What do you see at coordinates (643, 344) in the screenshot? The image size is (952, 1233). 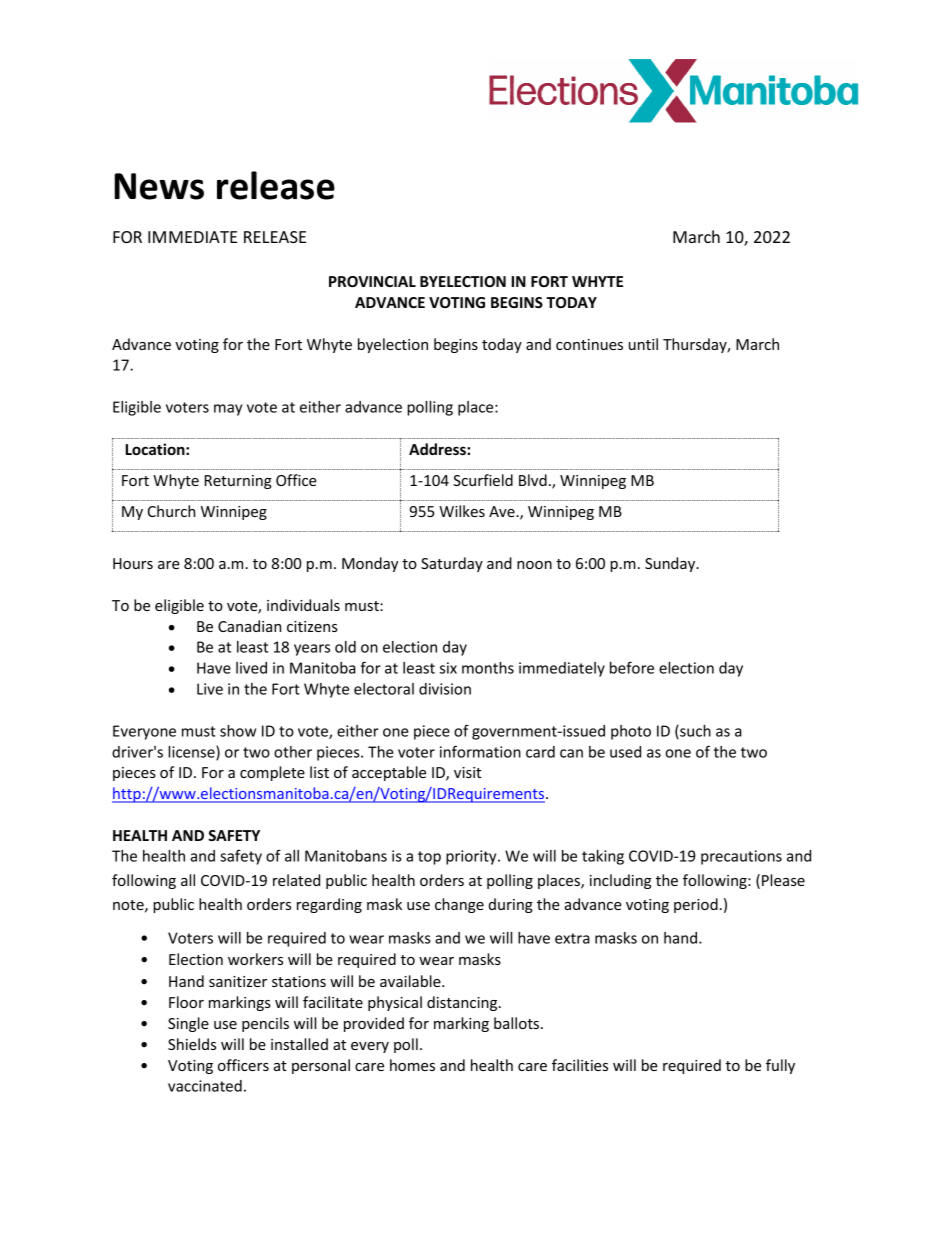 I see `until` at bounding box center [643, 344].
